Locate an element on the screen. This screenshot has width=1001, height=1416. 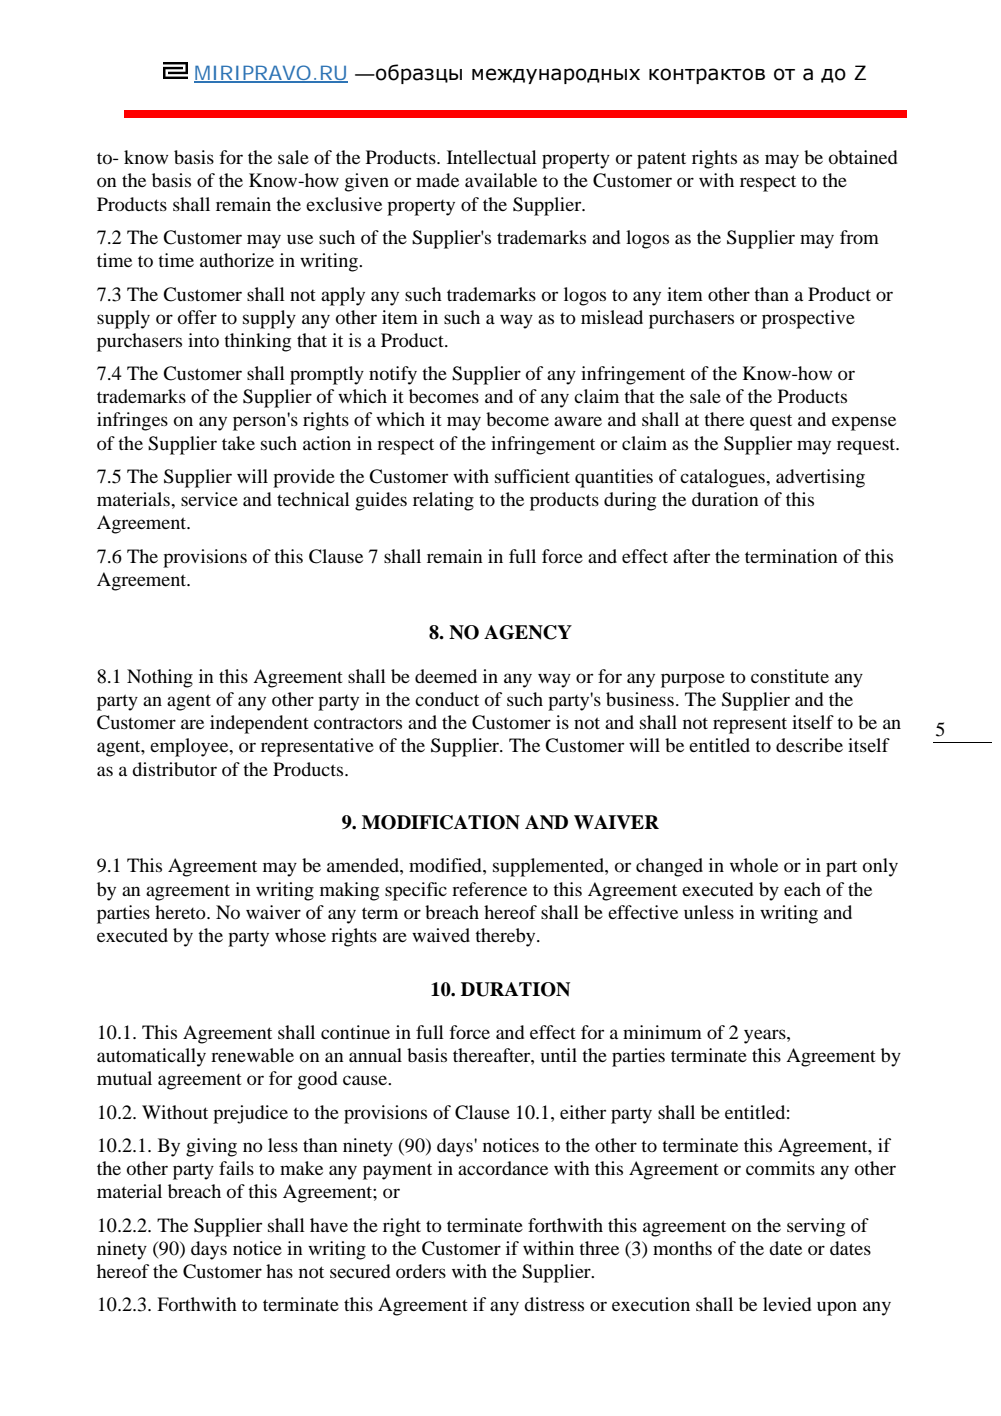
have is located at coordinates (329, 1225).
